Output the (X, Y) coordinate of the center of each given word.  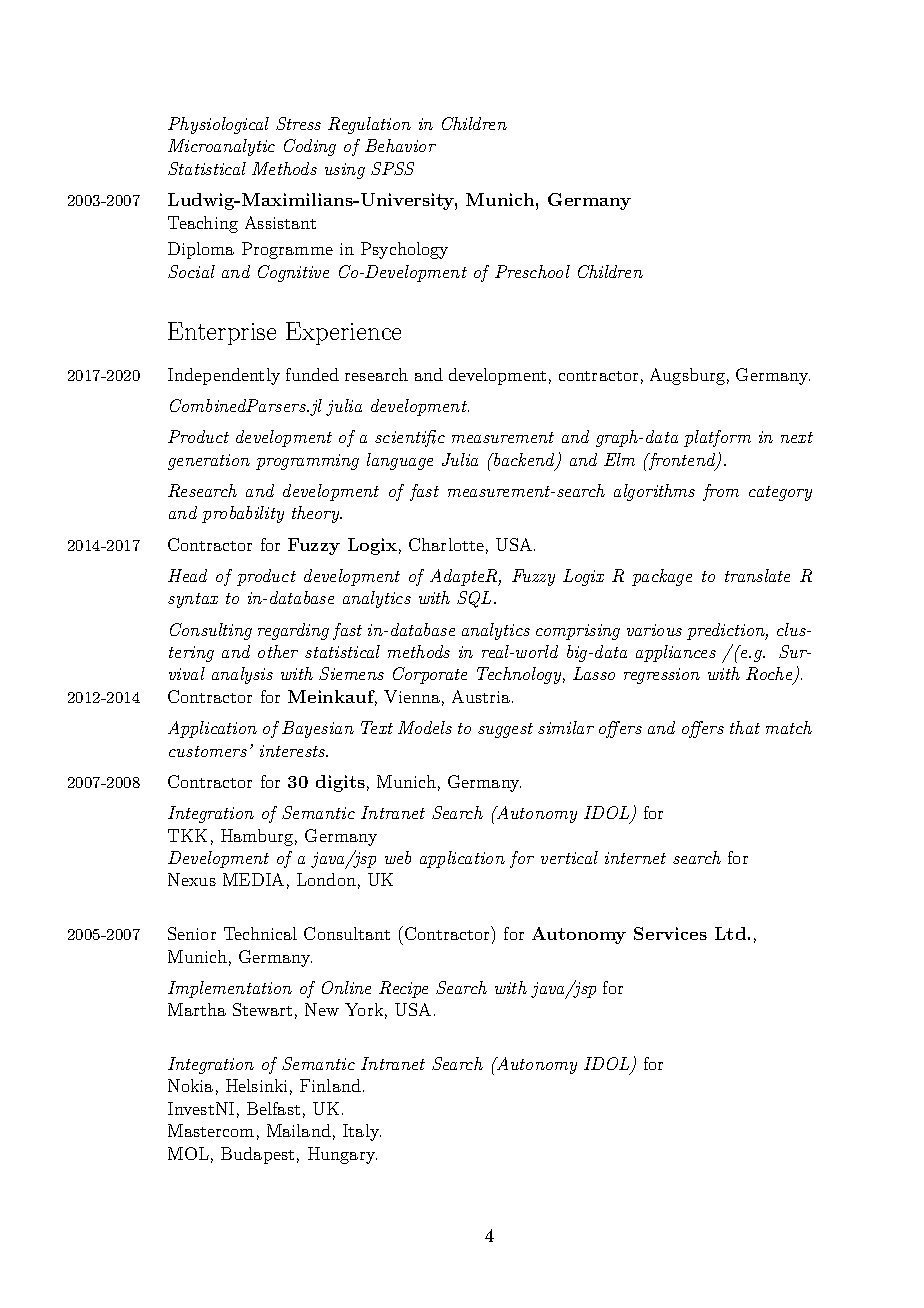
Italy (362, 1132)
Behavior (400, 145)
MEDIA (253, 879)
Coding (310, 147)
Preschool (532, 271)
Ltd (730, 933)
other (278, 651)
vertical (569, 857)
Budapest (257, 1155)
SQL (476, 599)
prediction (727, 631)
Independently (224, 376)
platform (717, 438)
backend (525, 461)
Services (670, 933)
